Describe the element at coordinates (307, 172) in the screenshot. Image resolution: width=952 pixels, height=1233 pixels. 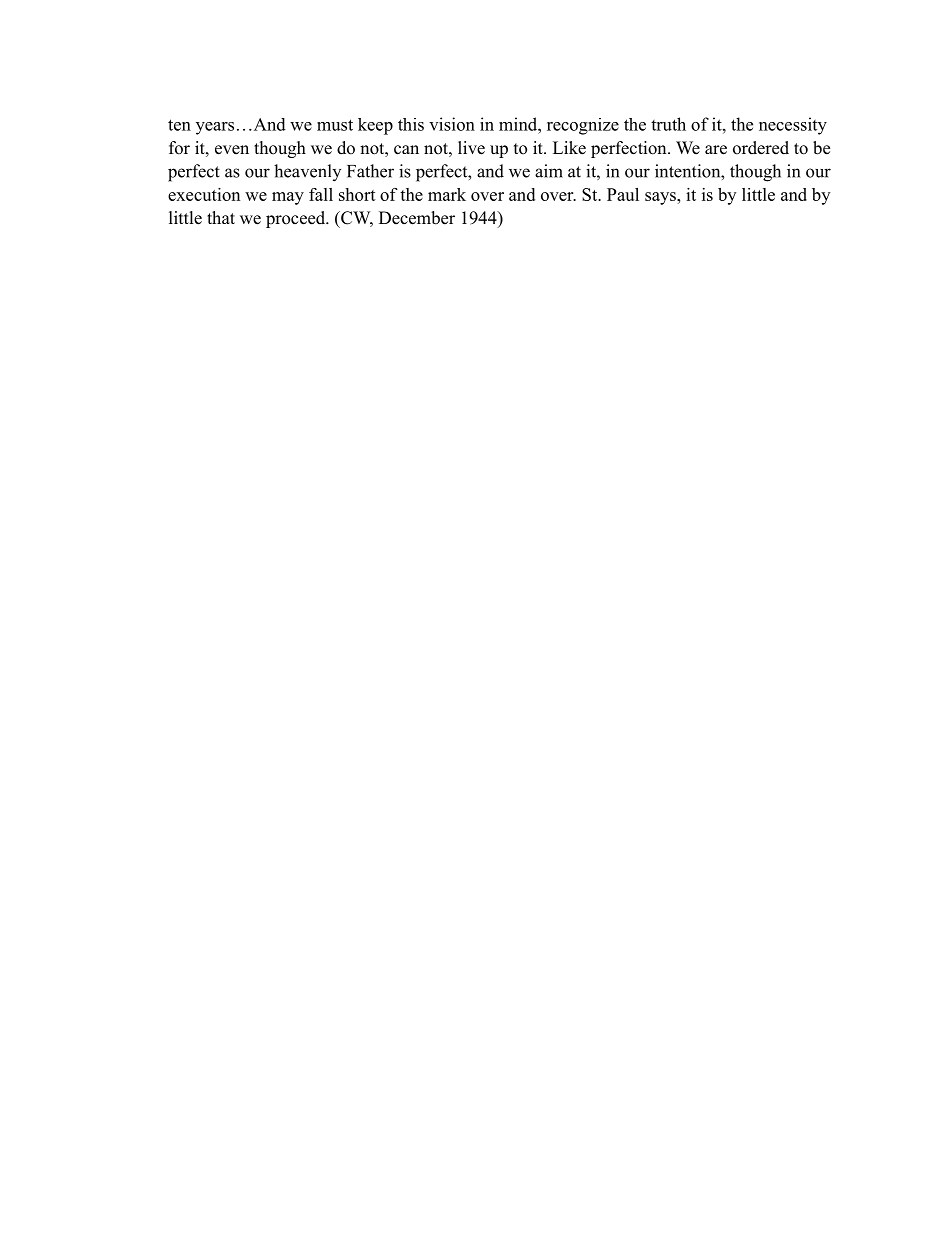
I see `heavenly` at that location.
